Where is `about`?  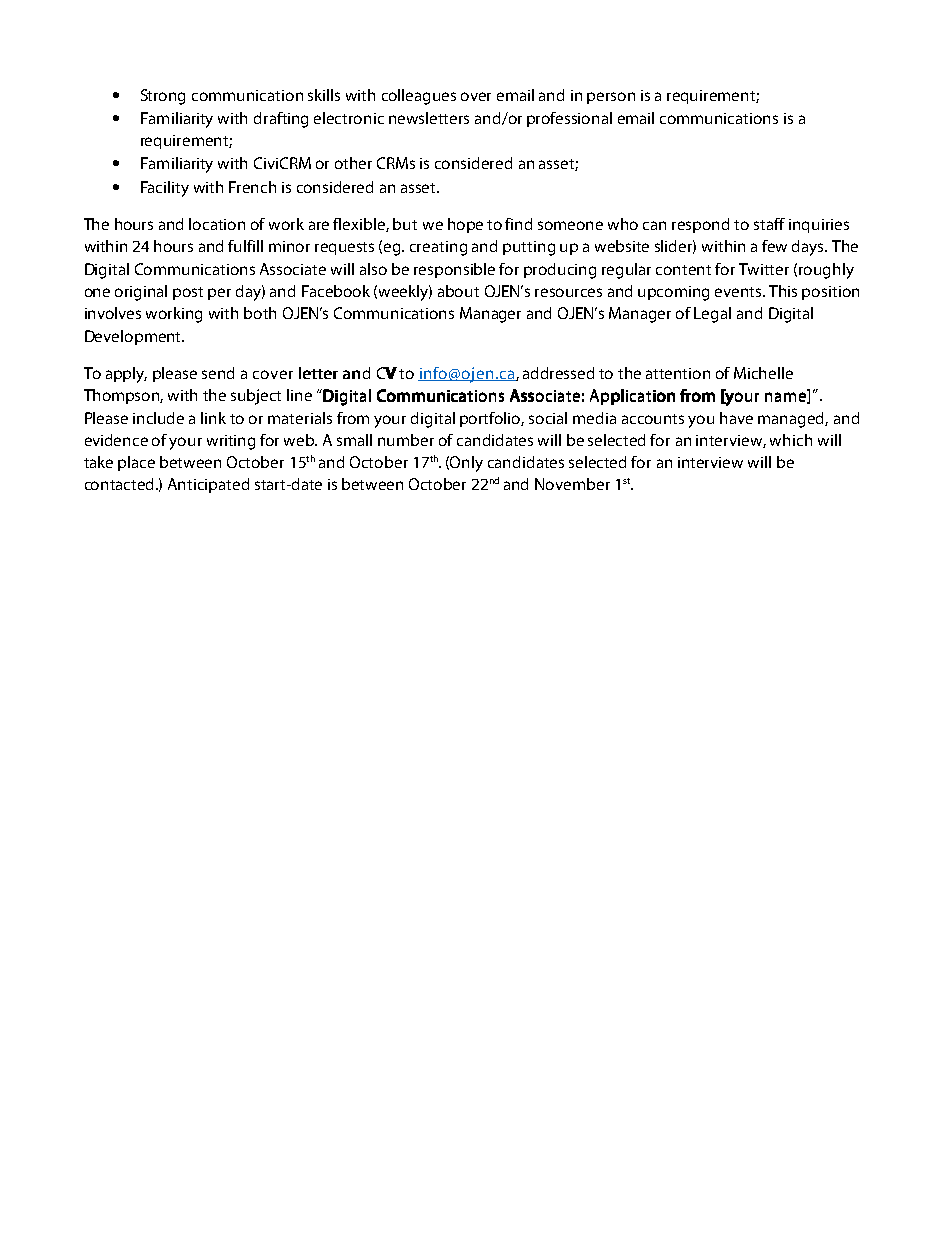
about is located at coordinates (458, 291).
